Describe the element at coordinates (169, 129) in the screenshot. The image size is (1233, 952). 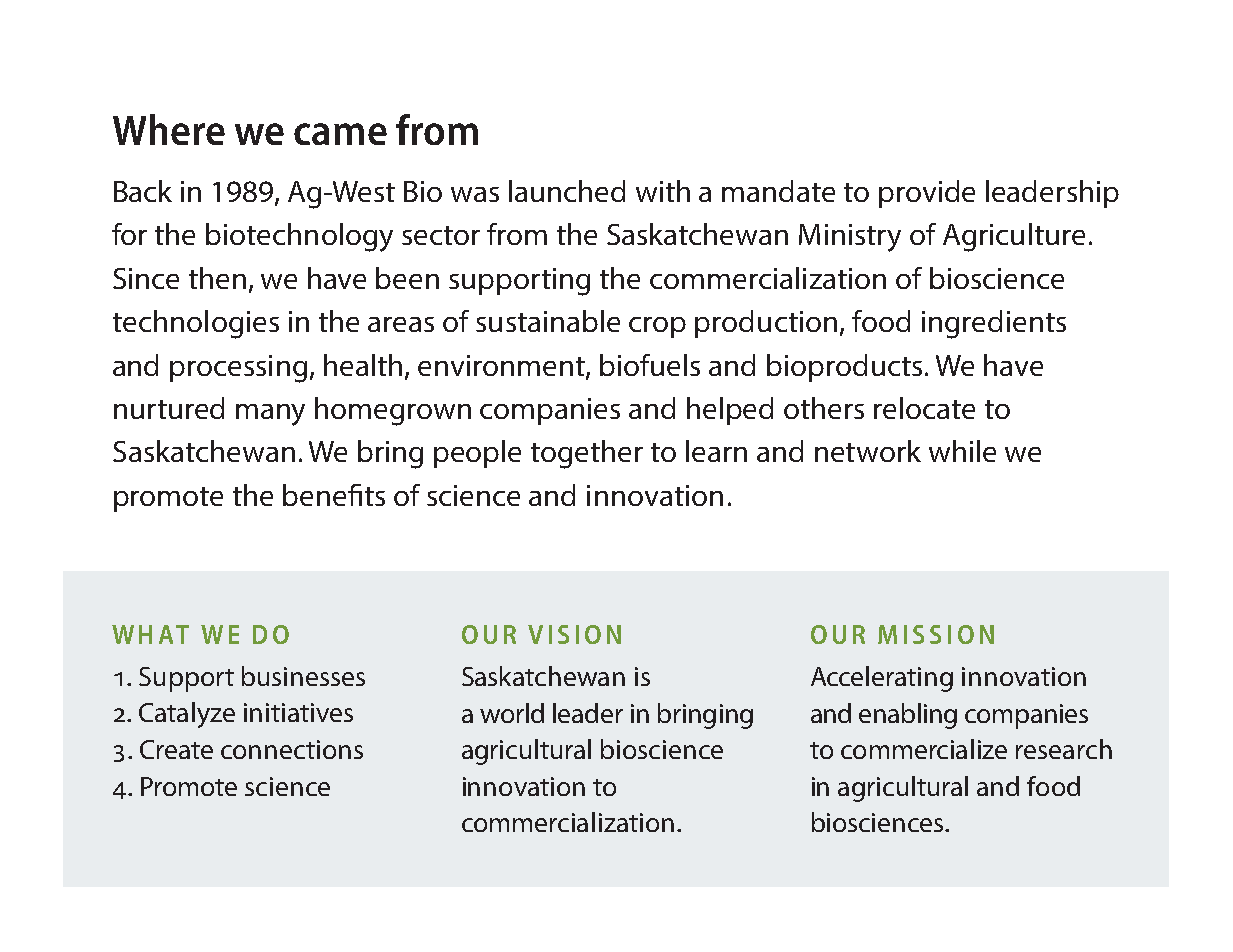
I see `Where` at that location.
